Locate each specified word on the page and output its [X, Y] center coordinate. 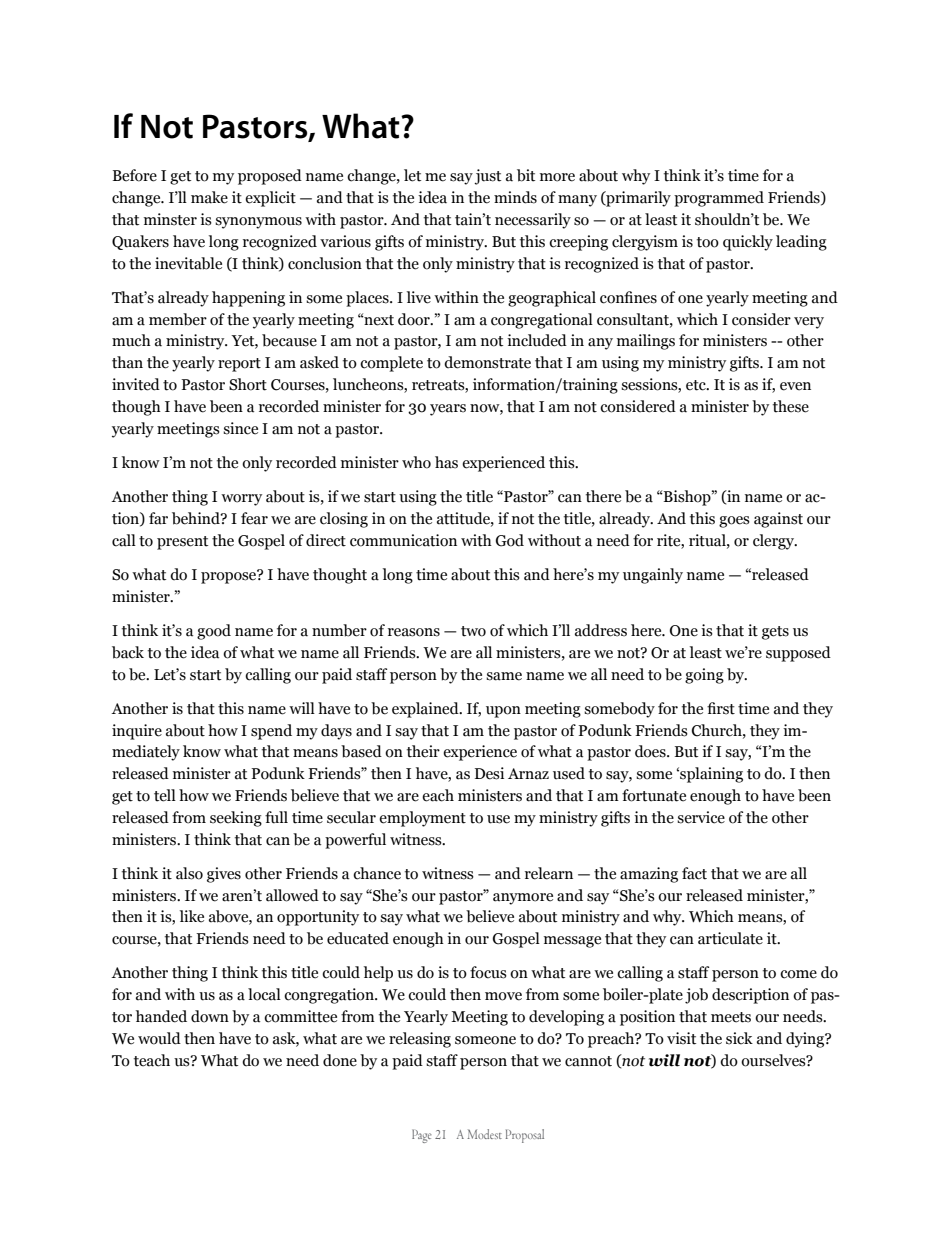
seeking [236, 819]
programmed [719, 199]
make [209, 197]
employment [422, 819]
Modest [484, 1134]
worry [241, 500]
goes [734, 522]
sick [739, 1038]
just [487, 177]
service [701, 817]
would [159, 1038]
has [446, 462]
